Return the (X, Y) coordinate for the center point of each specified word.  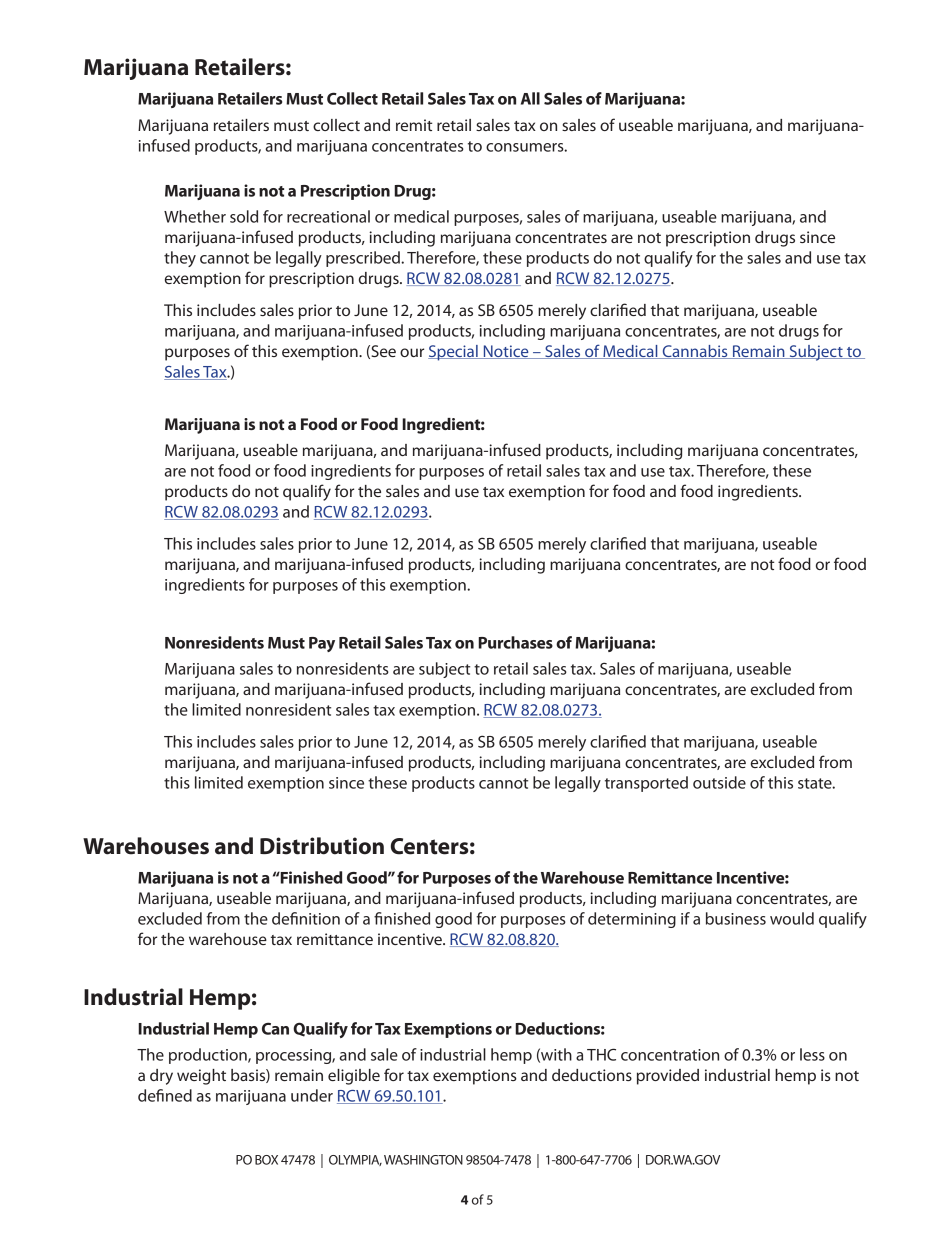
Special (454, 353)
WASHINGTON (423, 1160)
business (736, 918)
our (412, 352)
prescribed (364, 259)
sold (244, 216)
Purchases (515, 642)
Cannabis (695, 352)
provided (668, 1077)
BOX (266, 1160)
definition (306, 918)
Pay (322, 644)
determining (632, 920)
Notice (506, 352)
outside (719, 782)
